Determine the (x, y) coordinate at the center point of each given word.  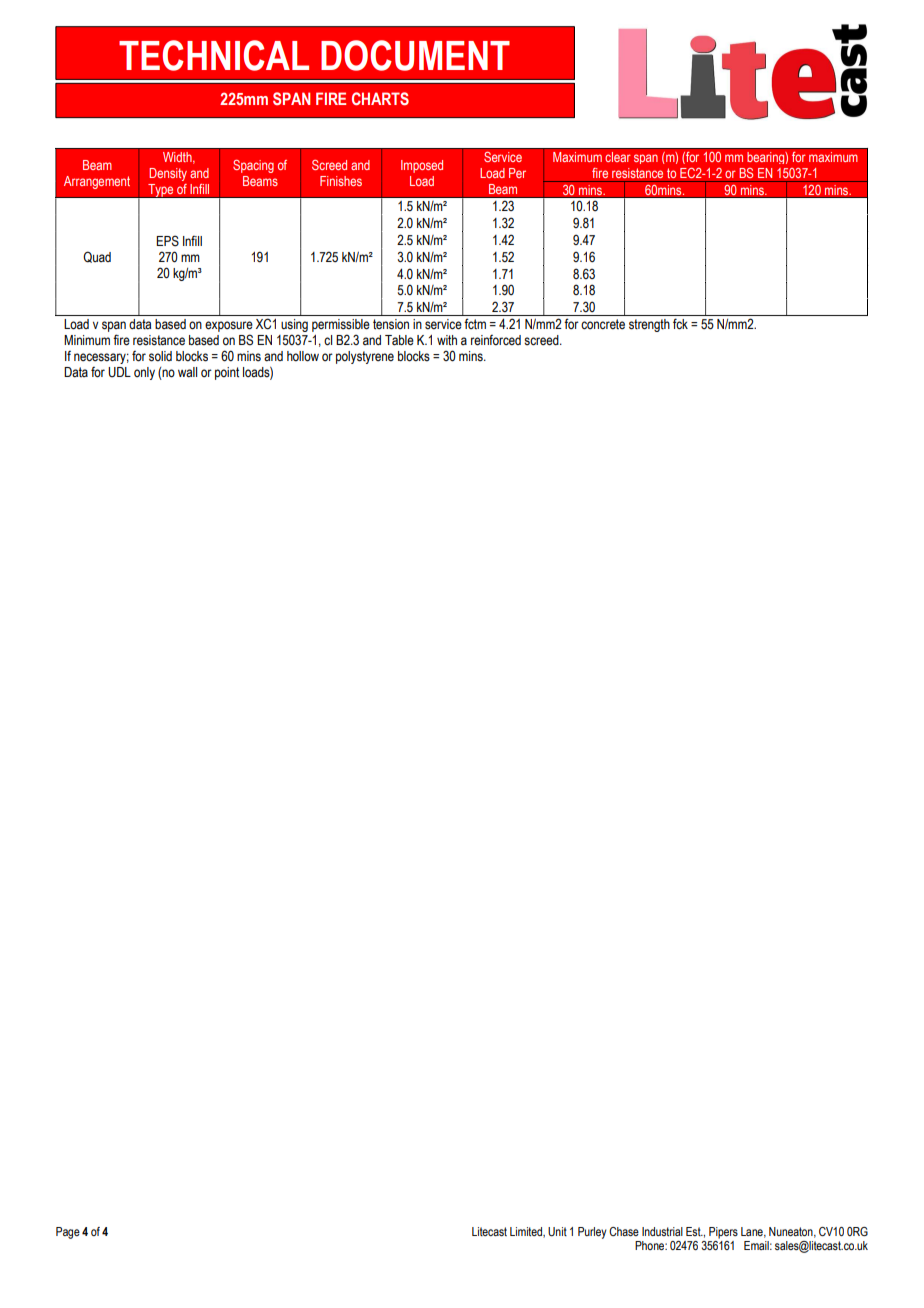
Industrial (662, 1231)
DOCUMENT (415, 55)
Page (68, 1233)
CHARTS (380, 98)
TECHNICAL (214, 55)
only (144, 373)
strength (649, 325)
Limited (527, 1232)
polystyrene (365, 357)
